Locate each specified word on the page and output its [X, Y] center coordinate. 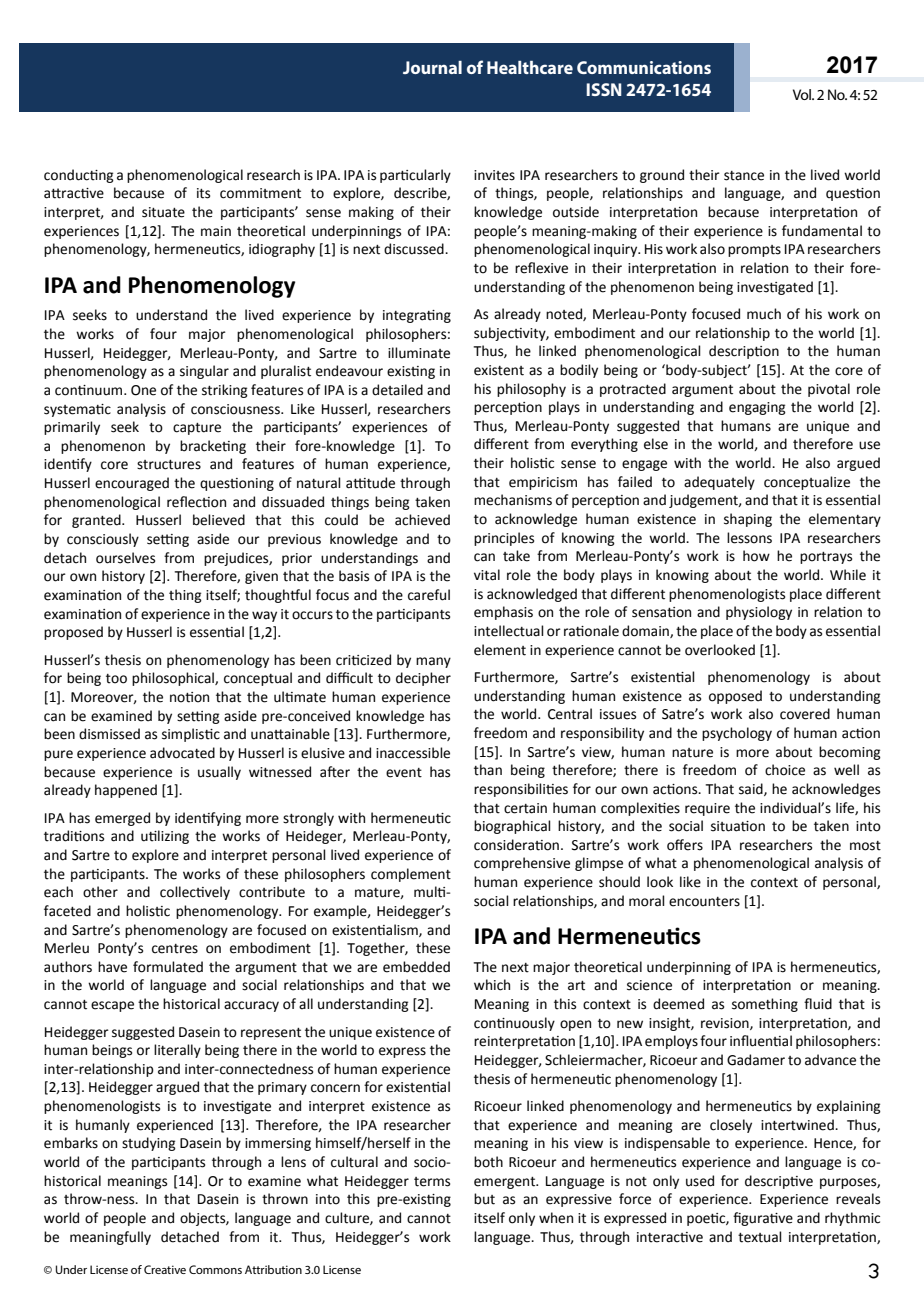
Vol [803, 94]
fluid [818, 1004]
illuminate [419, 353]
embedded [416, 967]
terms [432, 1182]
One [143, 390]
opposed [735, 697]
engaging [757, 408]
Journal [432, 67]
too [116, 679]
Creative [165, 1269]
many [433, 662]
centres [175, 949]
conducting [79, 176]
